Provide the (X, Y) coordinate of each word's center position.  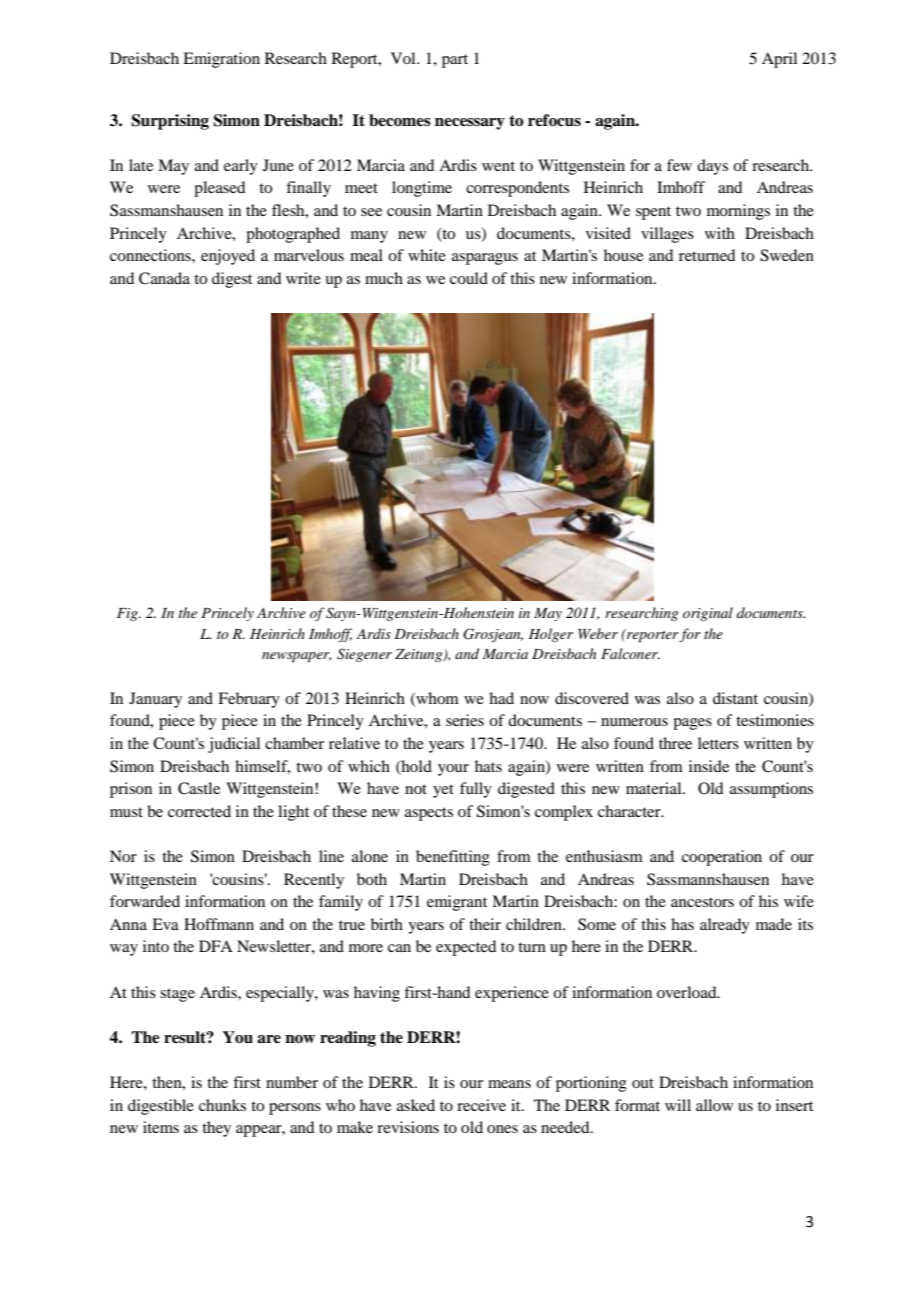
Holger (550, 635)
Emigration (221, 60)
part (455, 61)
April (779, 60)
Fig (128, 614)
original (708, 614)
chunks (222, 1105)
